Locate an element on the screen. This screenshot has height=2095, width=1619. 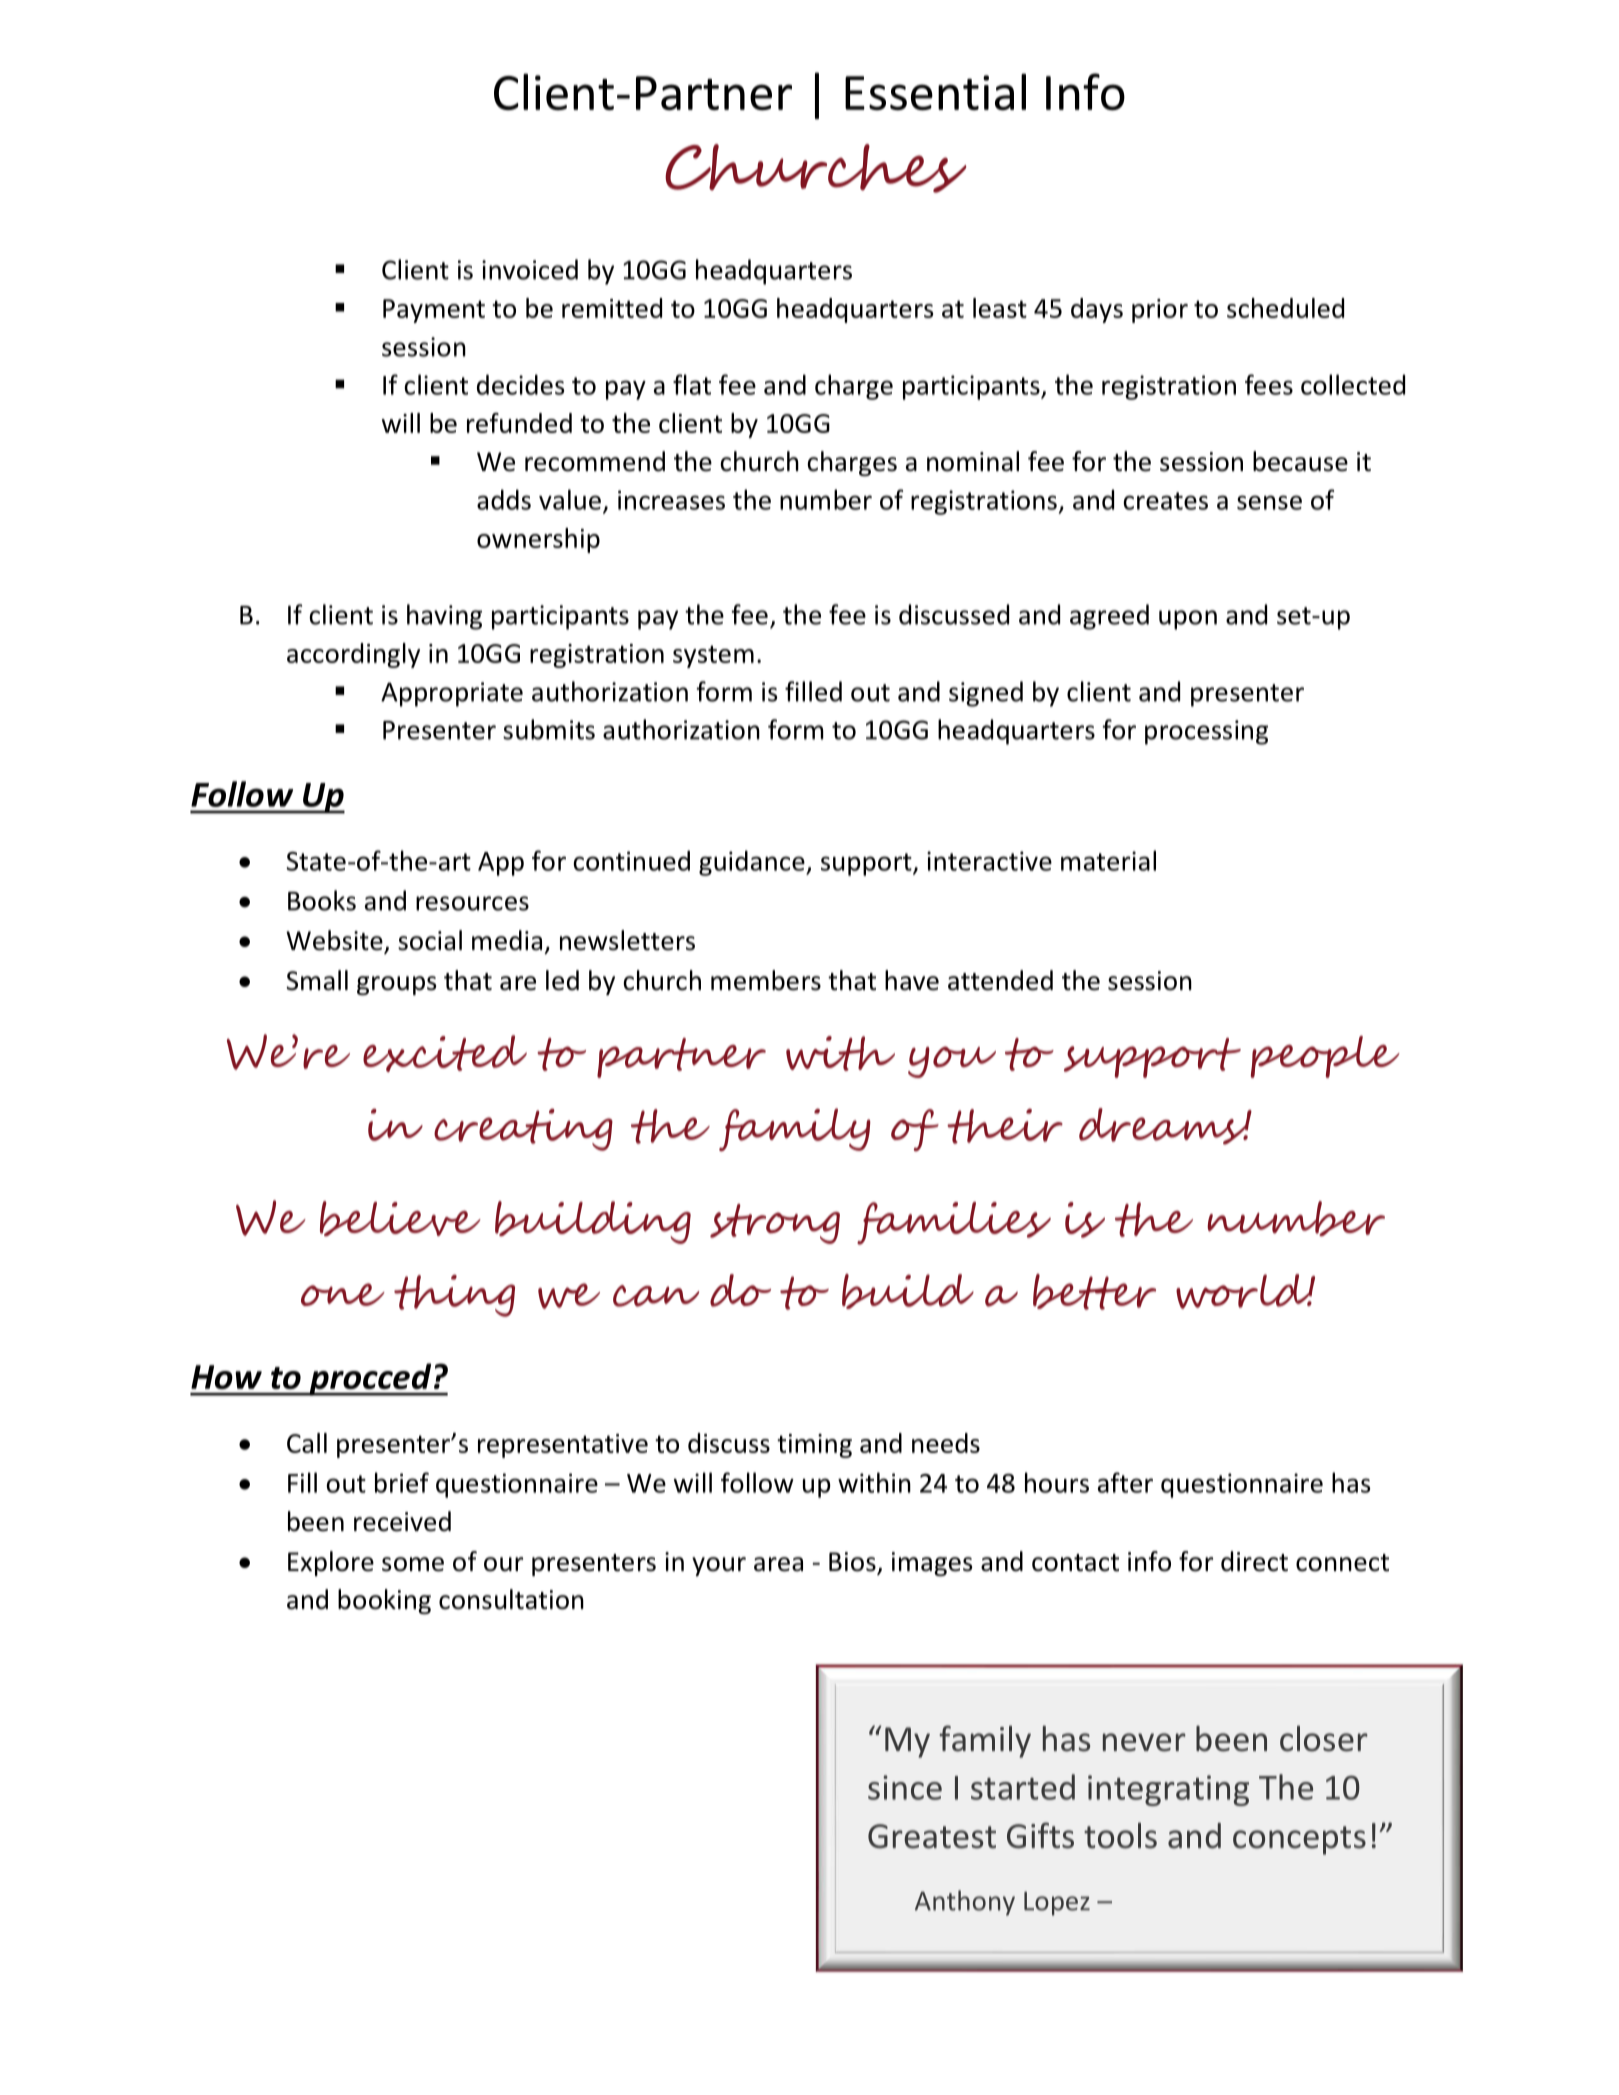
timing is located at coordinates (814, 1446).
